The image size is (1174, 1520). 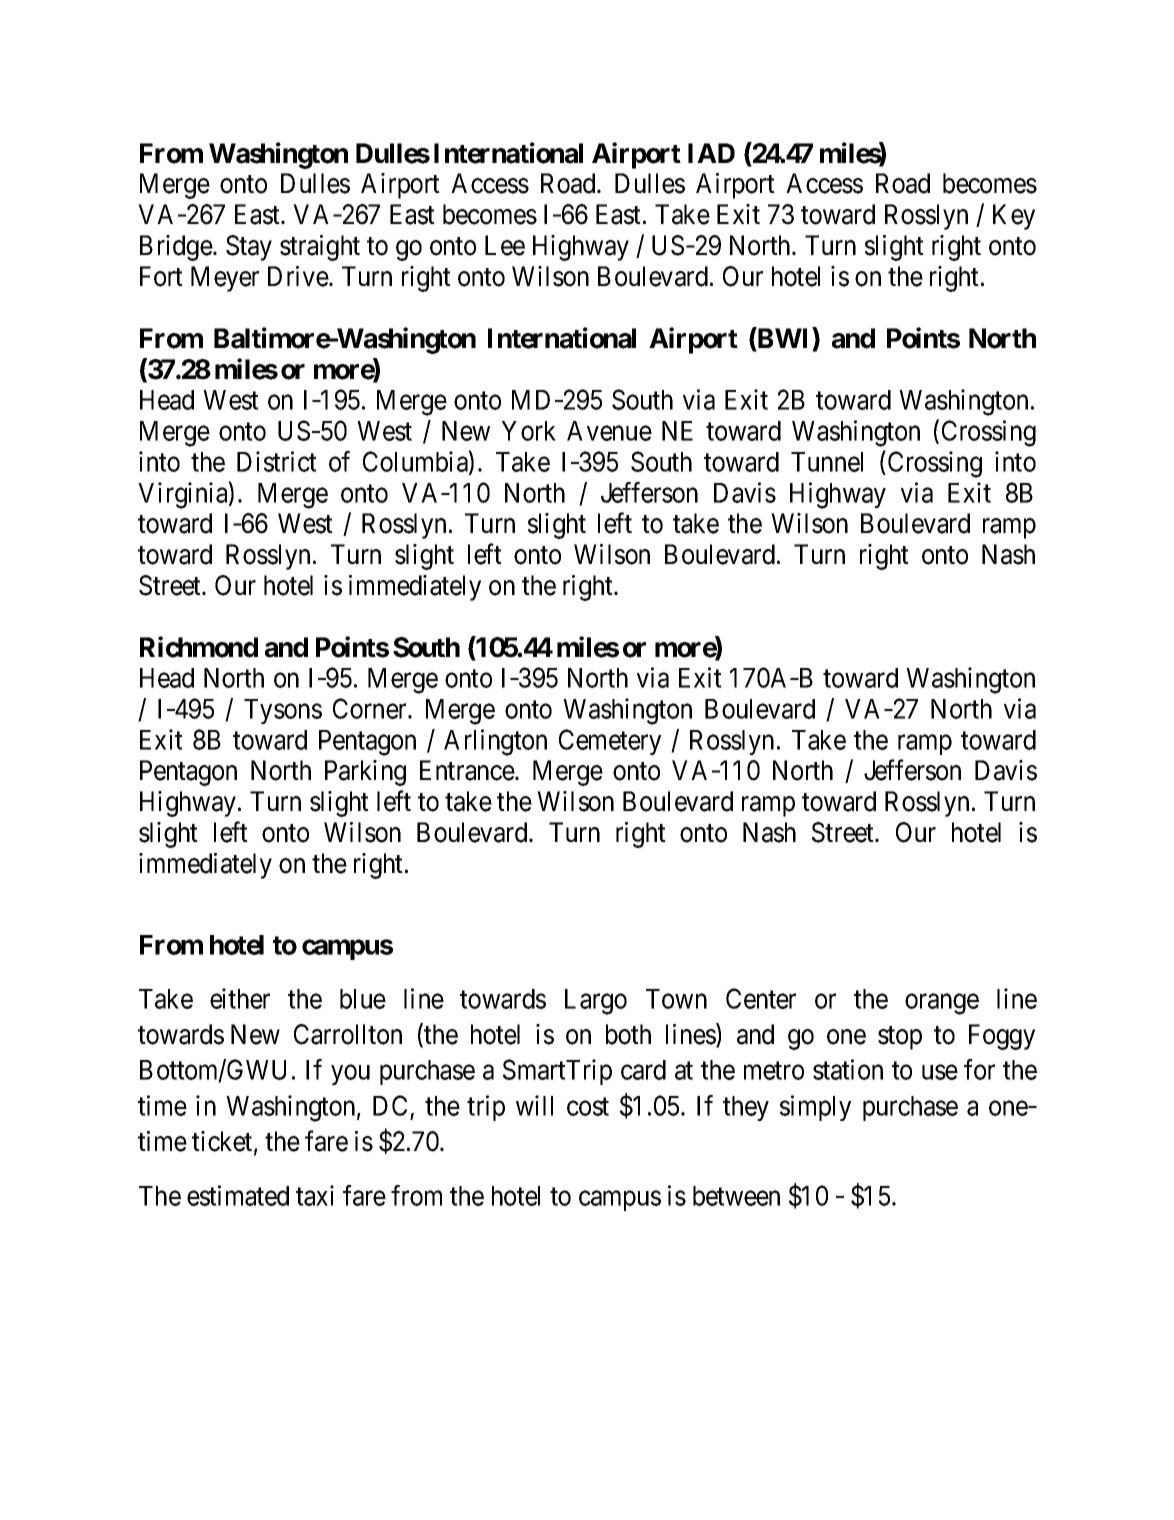 What do you see at coordinates (609, 431) in the screenshot?
I see `Avenue` at bounding box center [609, 431].
